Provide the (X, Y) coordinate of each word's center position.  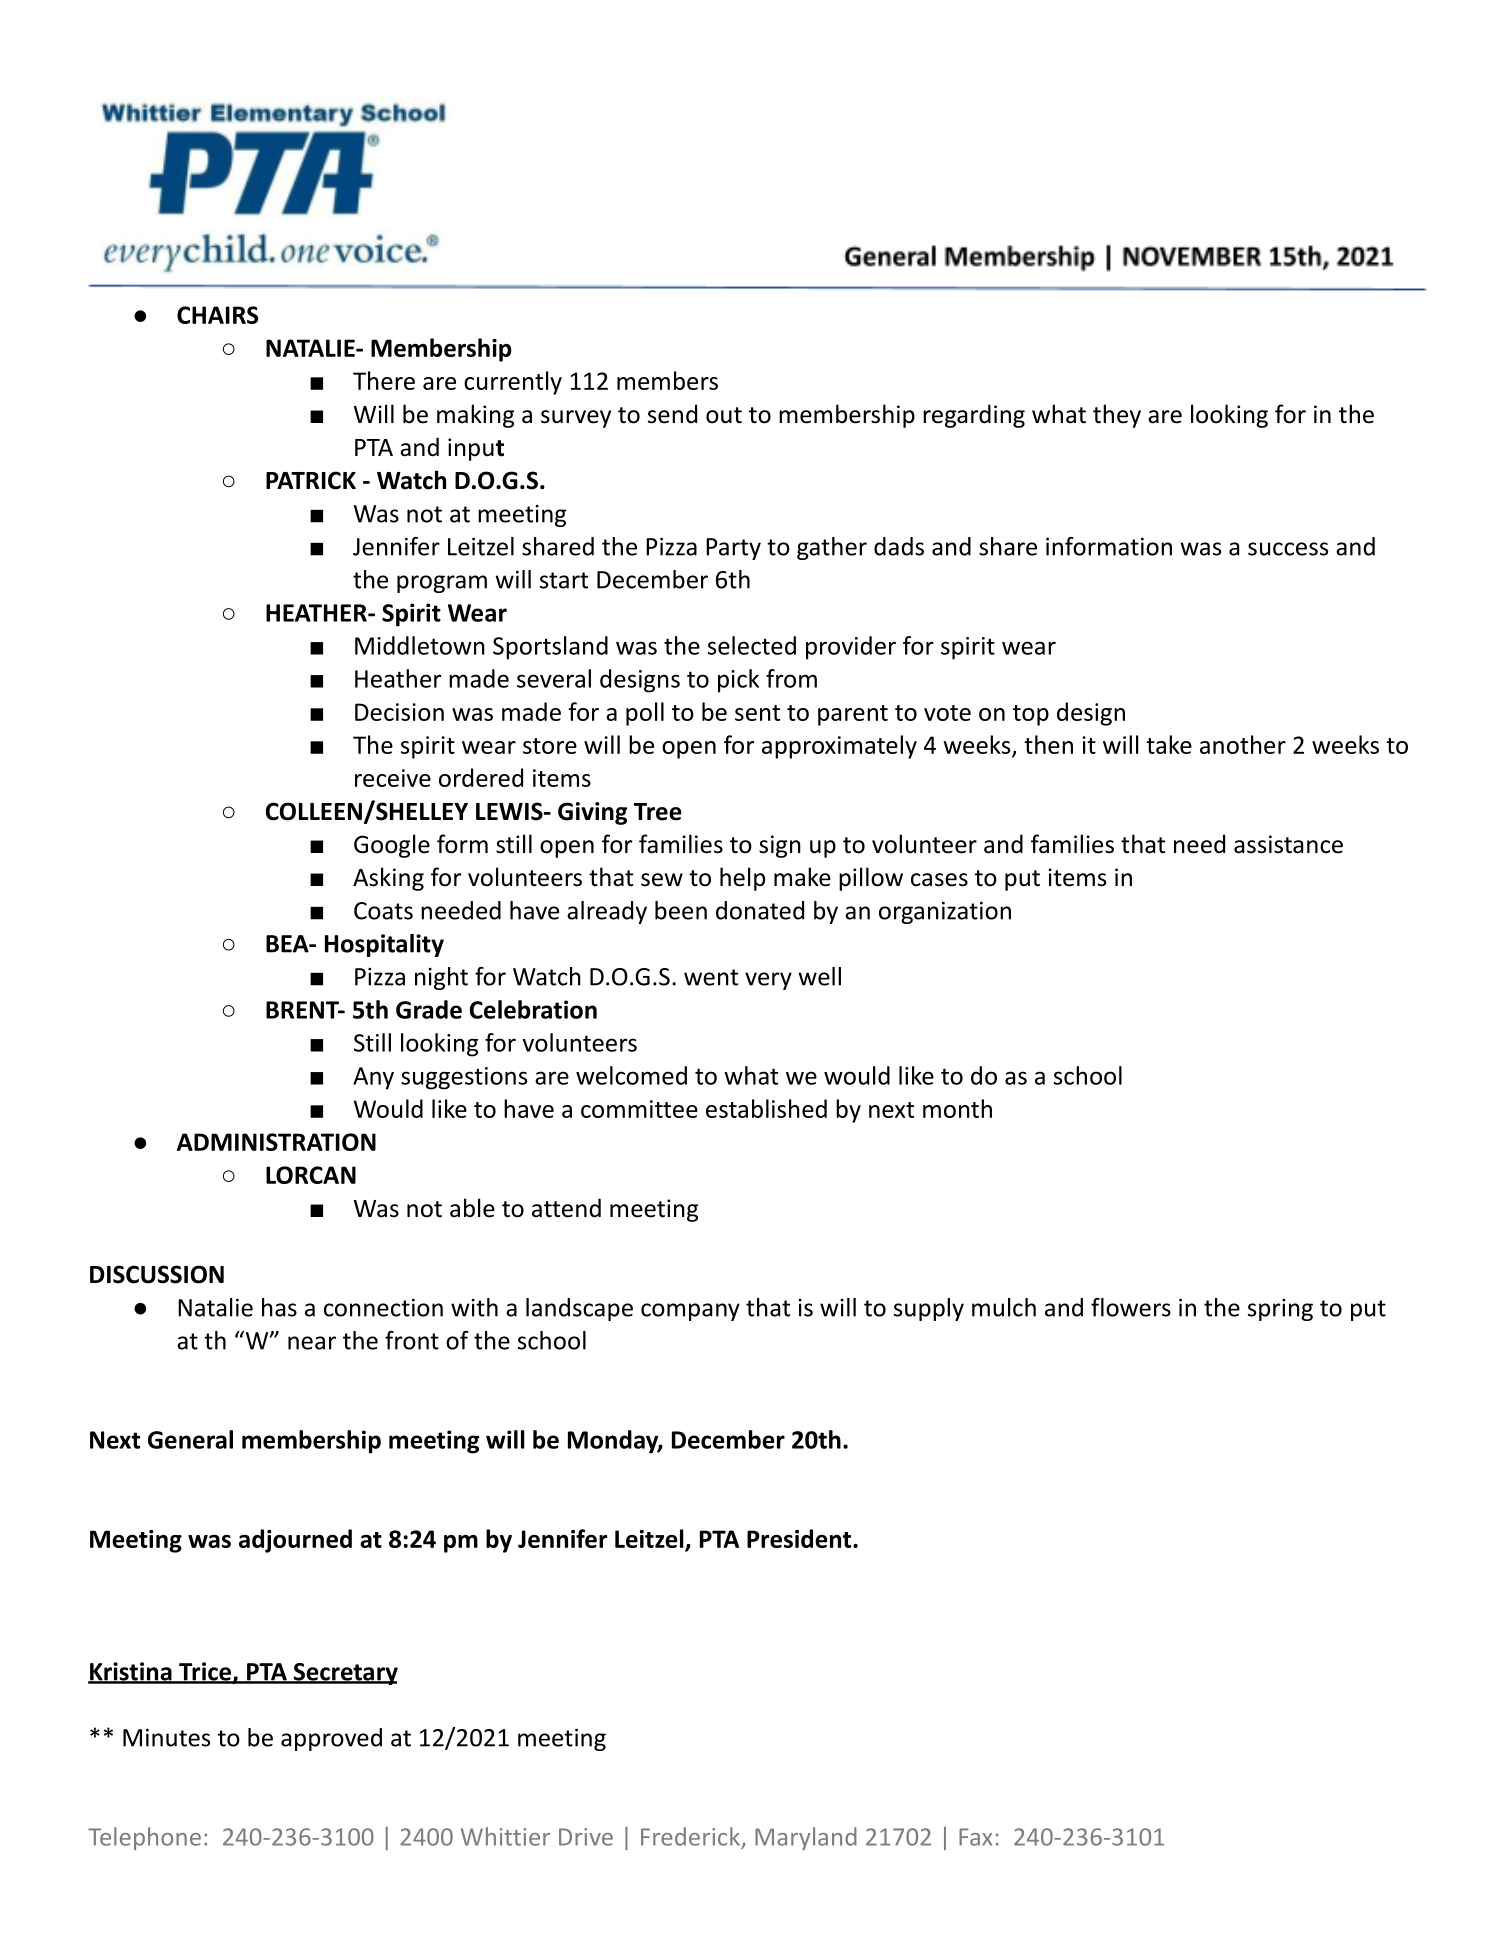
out (724, 415)
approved (331, 1739)
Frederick (690, 1836)
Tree (658, 812)
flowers (1131, 1307)
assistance (1288, 844)
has (279, 1307)
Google (392, 846)
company (690, 1312)
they (1117, 416)
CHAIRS (217, 315)
